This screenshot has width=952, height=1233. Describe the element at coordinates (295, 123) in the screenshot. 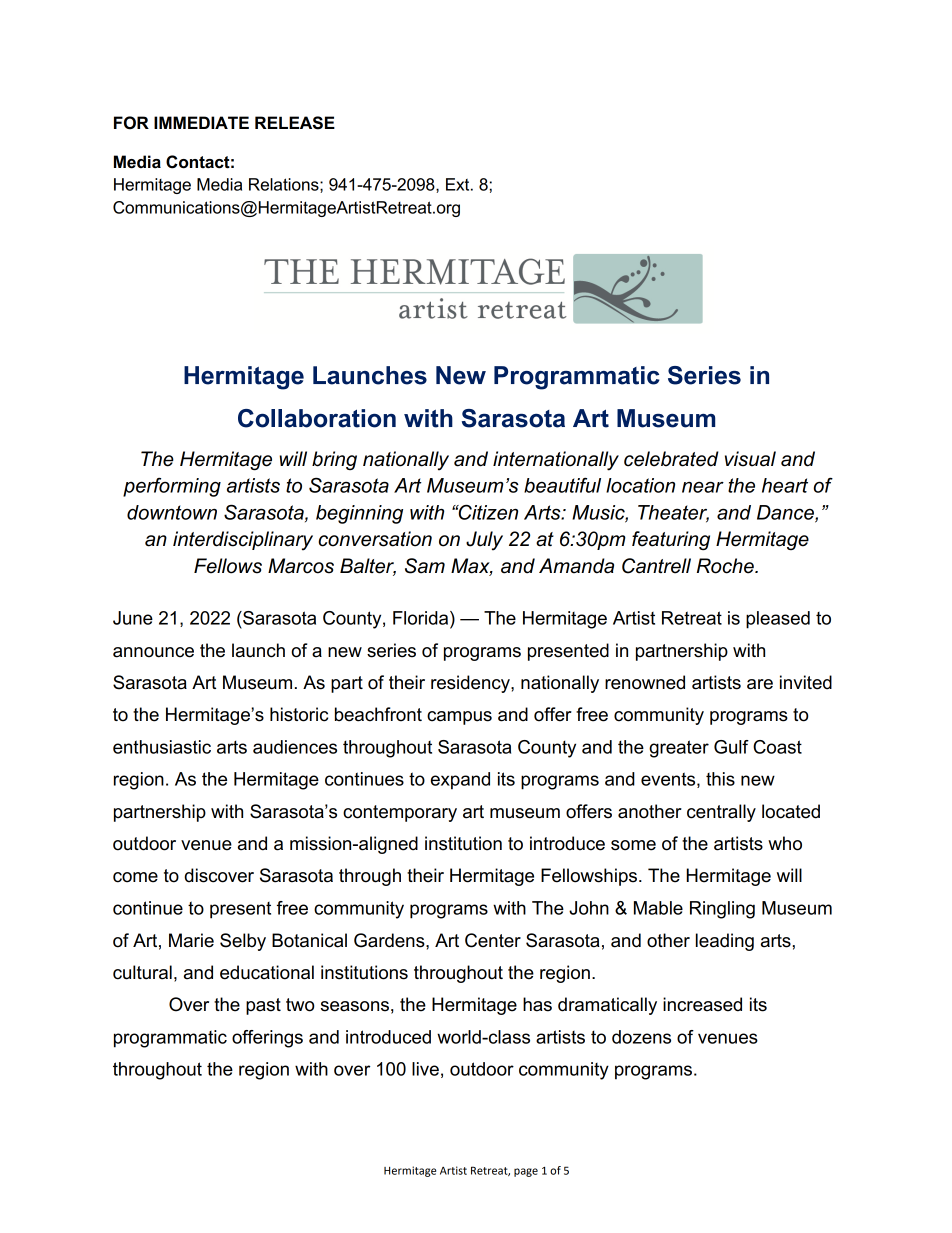

I see `RELEASE` at that location.
